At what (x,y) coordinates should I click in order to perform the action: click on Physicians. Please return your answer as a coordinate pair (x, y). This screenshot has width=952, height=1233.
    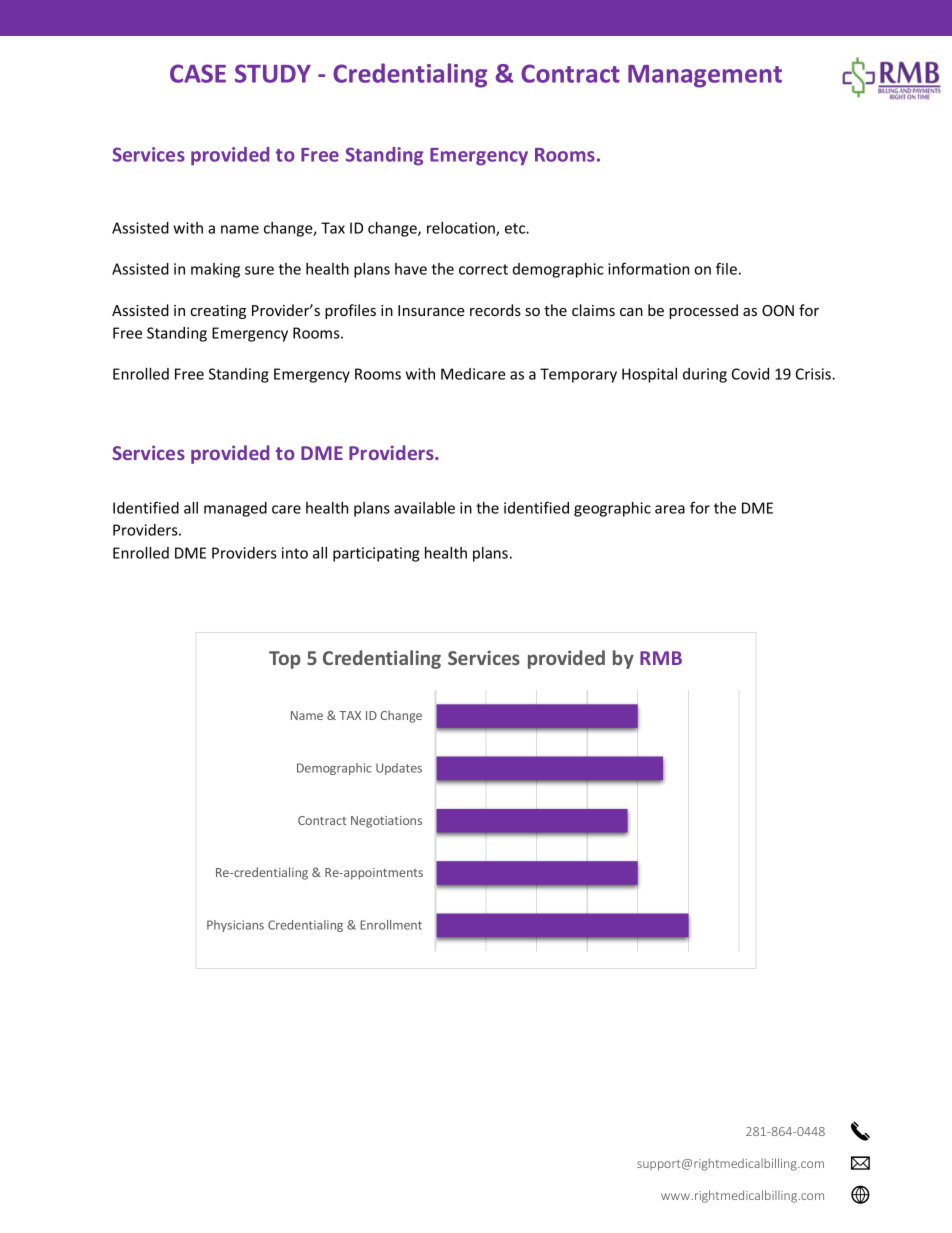
    Looking at the image, I should click on (235, 926).
